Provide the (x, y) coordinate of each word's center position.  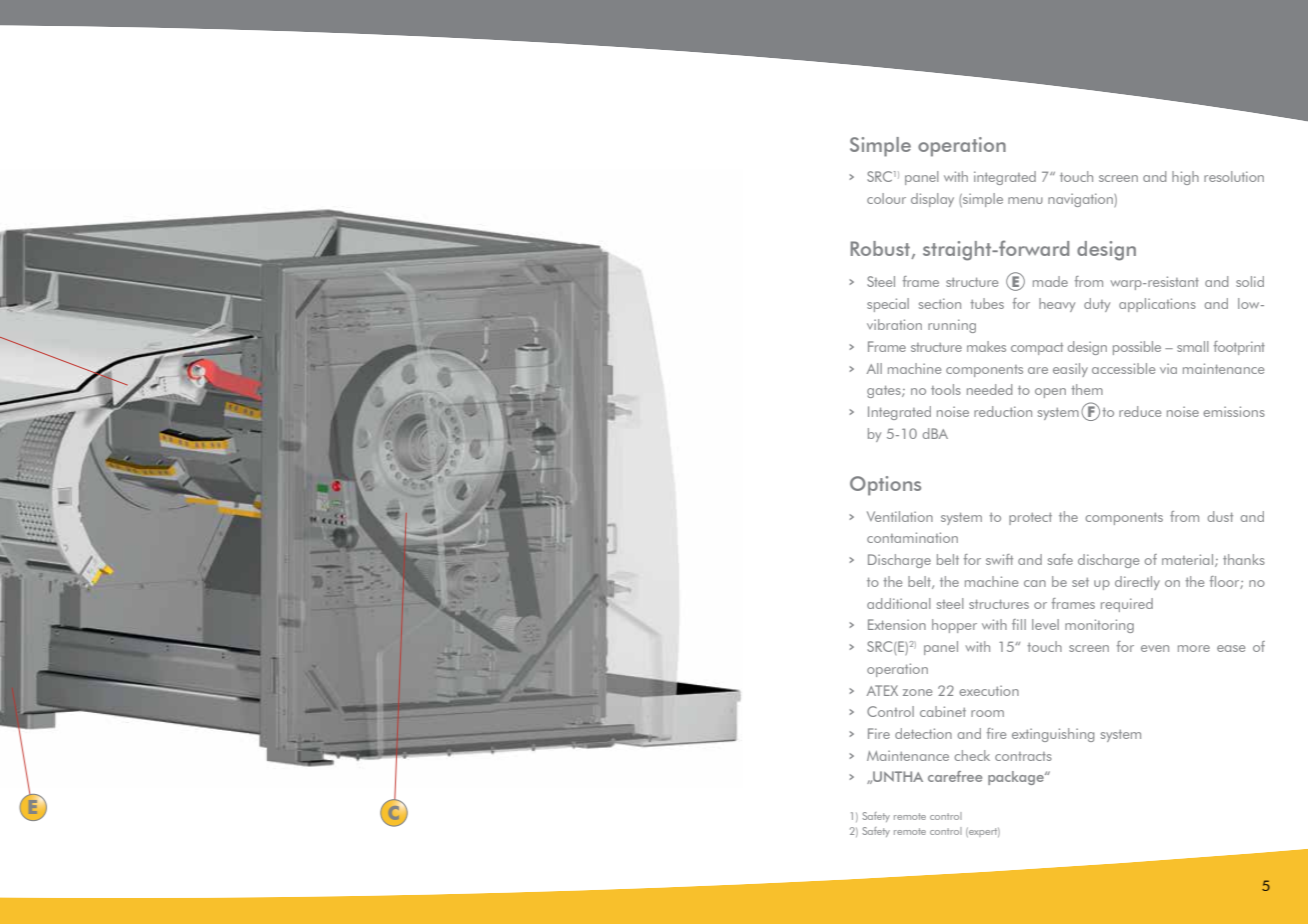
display (932, 200)
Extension (897, 624)
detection (923, 733)
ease (1231, 648)
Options (885, 486)
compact (1037, 348)
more (1194, 648)
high (1185, 178)
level (1045, 624)
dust (1220, 516)
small (1193, 346)
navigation (1081, 200)
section (940, 303)
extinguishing (1053, 735)
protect (1030, 519)
